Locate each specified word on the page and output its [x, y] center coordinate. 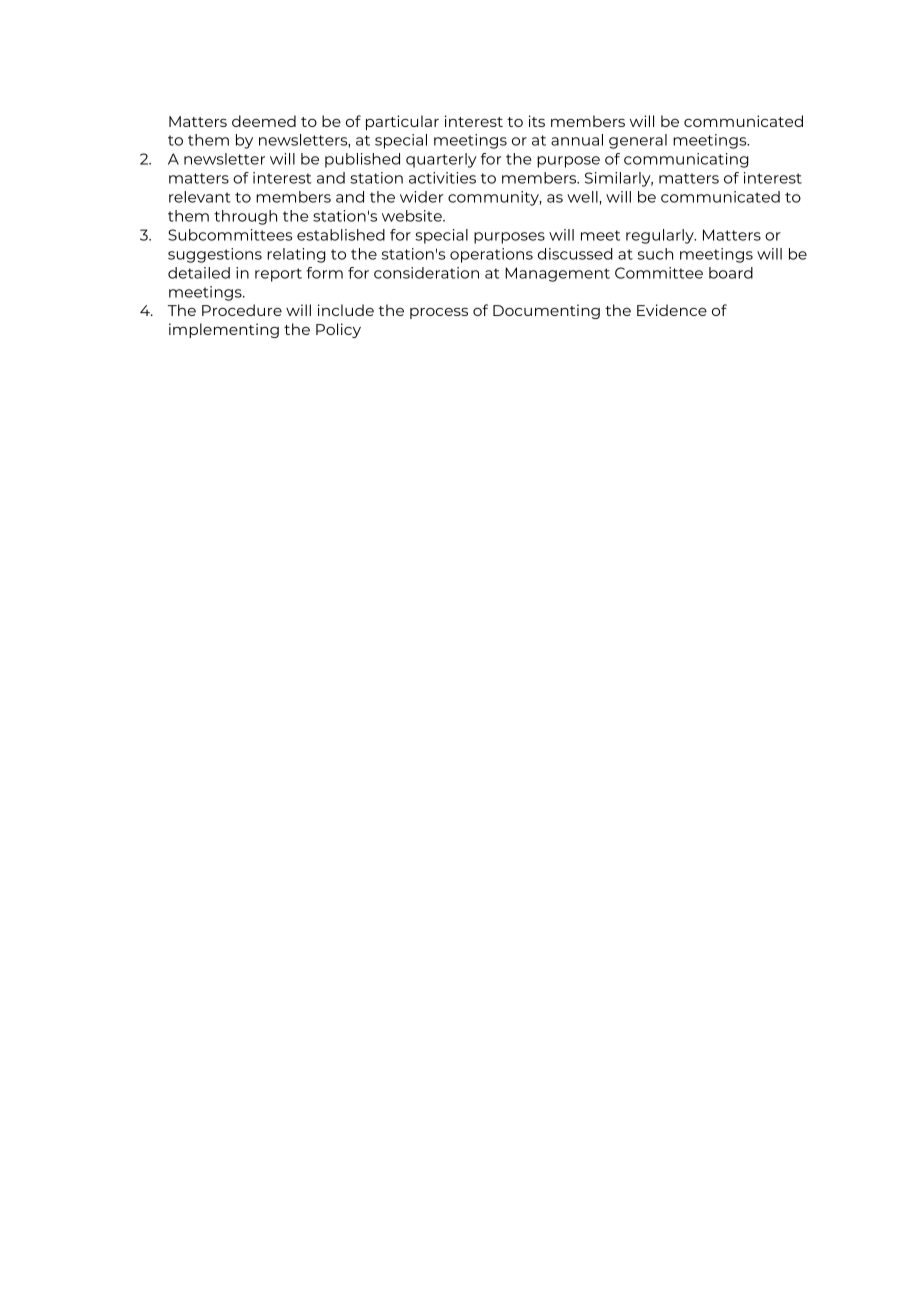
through [245, 217]
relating [296, 255]
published [362, 160]
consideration [426, 273]
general [638, 141]
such [655, 254]
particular [402, 122]
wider [421, 197]
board [731, 273]
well [583, 197]
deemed [264, 121]
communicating [686, 160]
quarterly [441, 160]
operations [491, 255]
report [278, 275]
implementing [224, 330]
